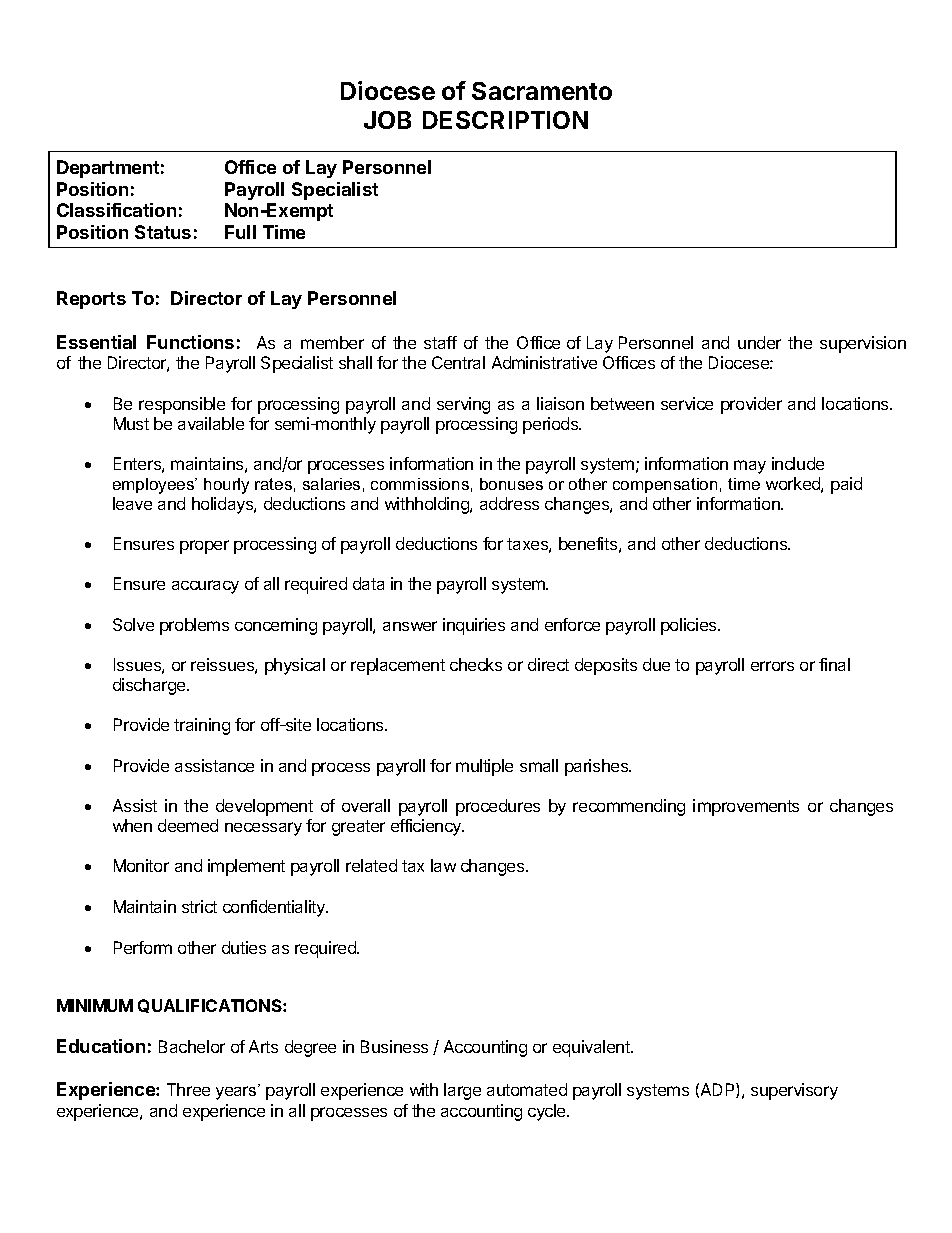 The height and width of the screenshot is (1233, 952). I want to click on Classification, so click(116, 210).
